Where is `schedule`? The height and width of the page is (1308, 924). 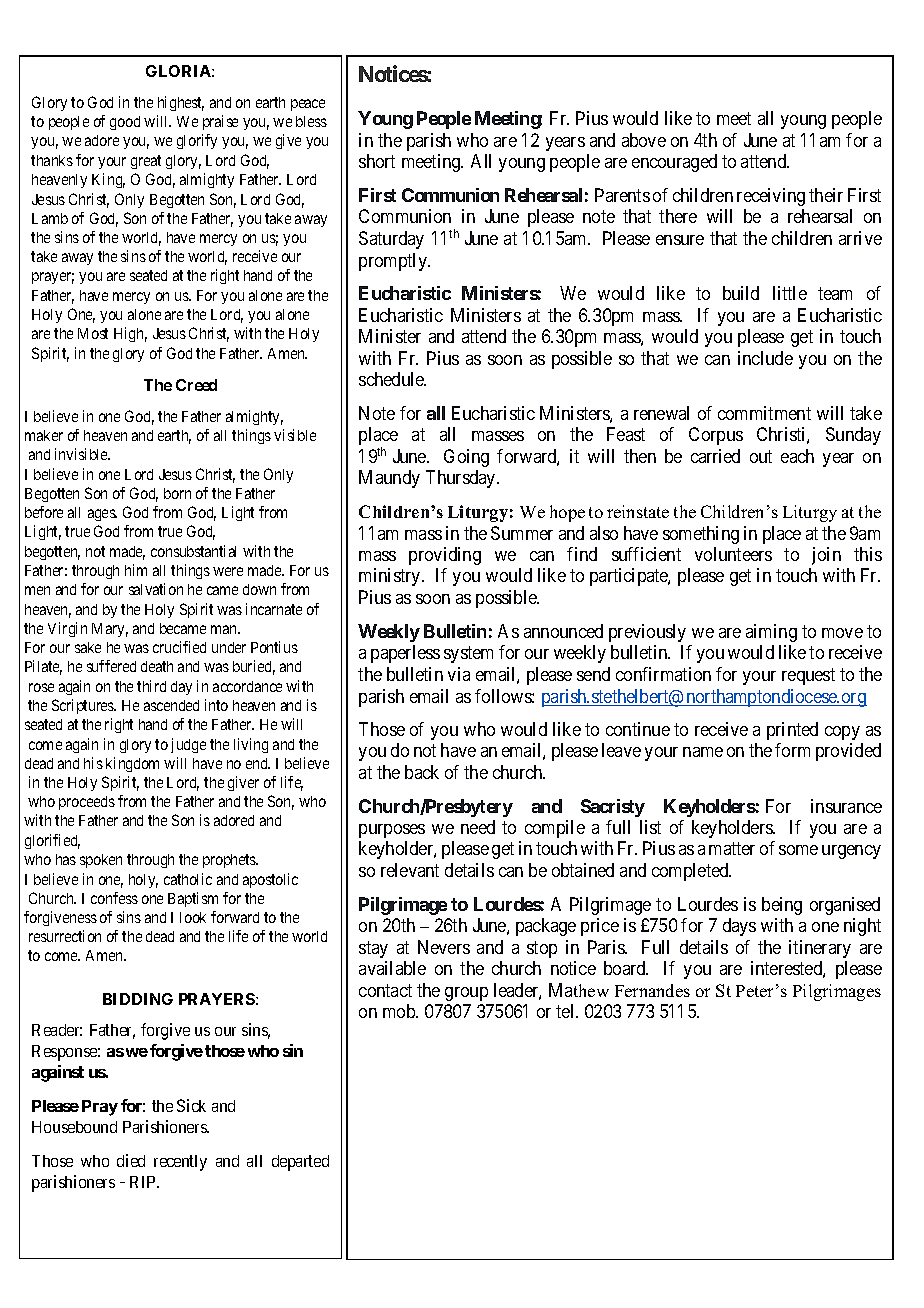 schedule is located at coordinates (392, 379).
